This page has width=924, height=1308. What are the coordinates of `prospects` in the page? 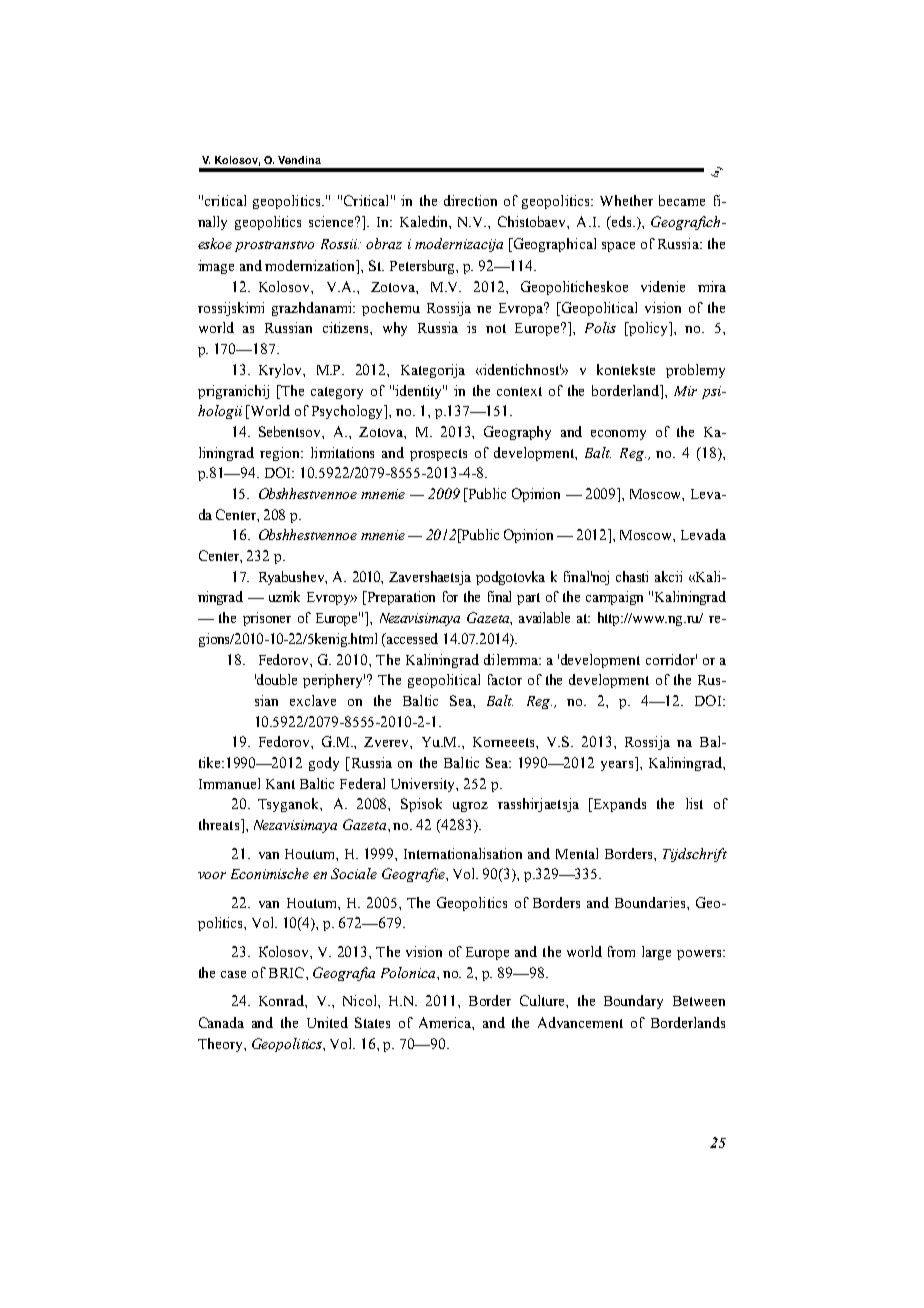 It's located at (438, 455).
